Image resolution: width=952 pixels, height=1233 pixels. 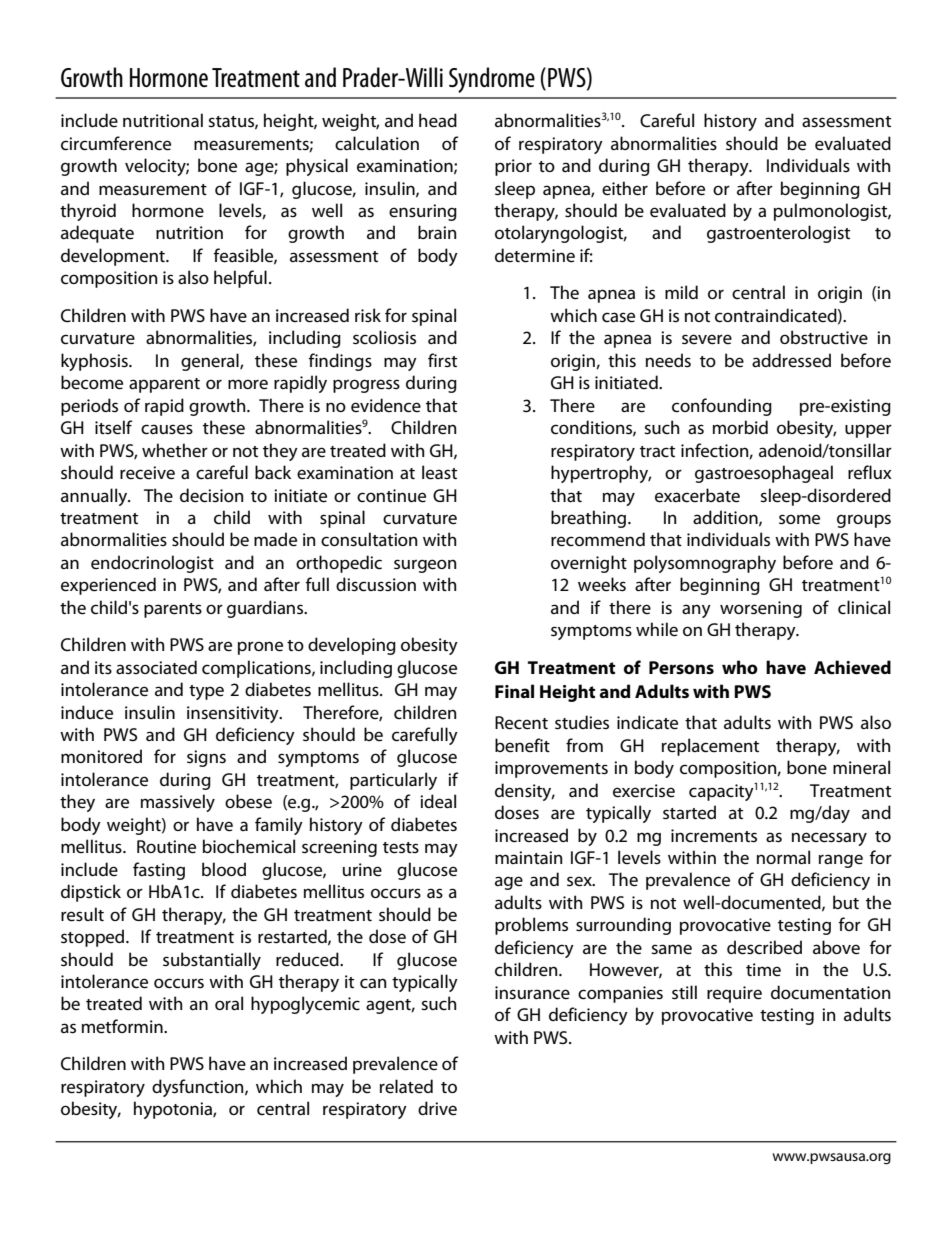 I want to click on worsening, so click(x=761, y=609).
